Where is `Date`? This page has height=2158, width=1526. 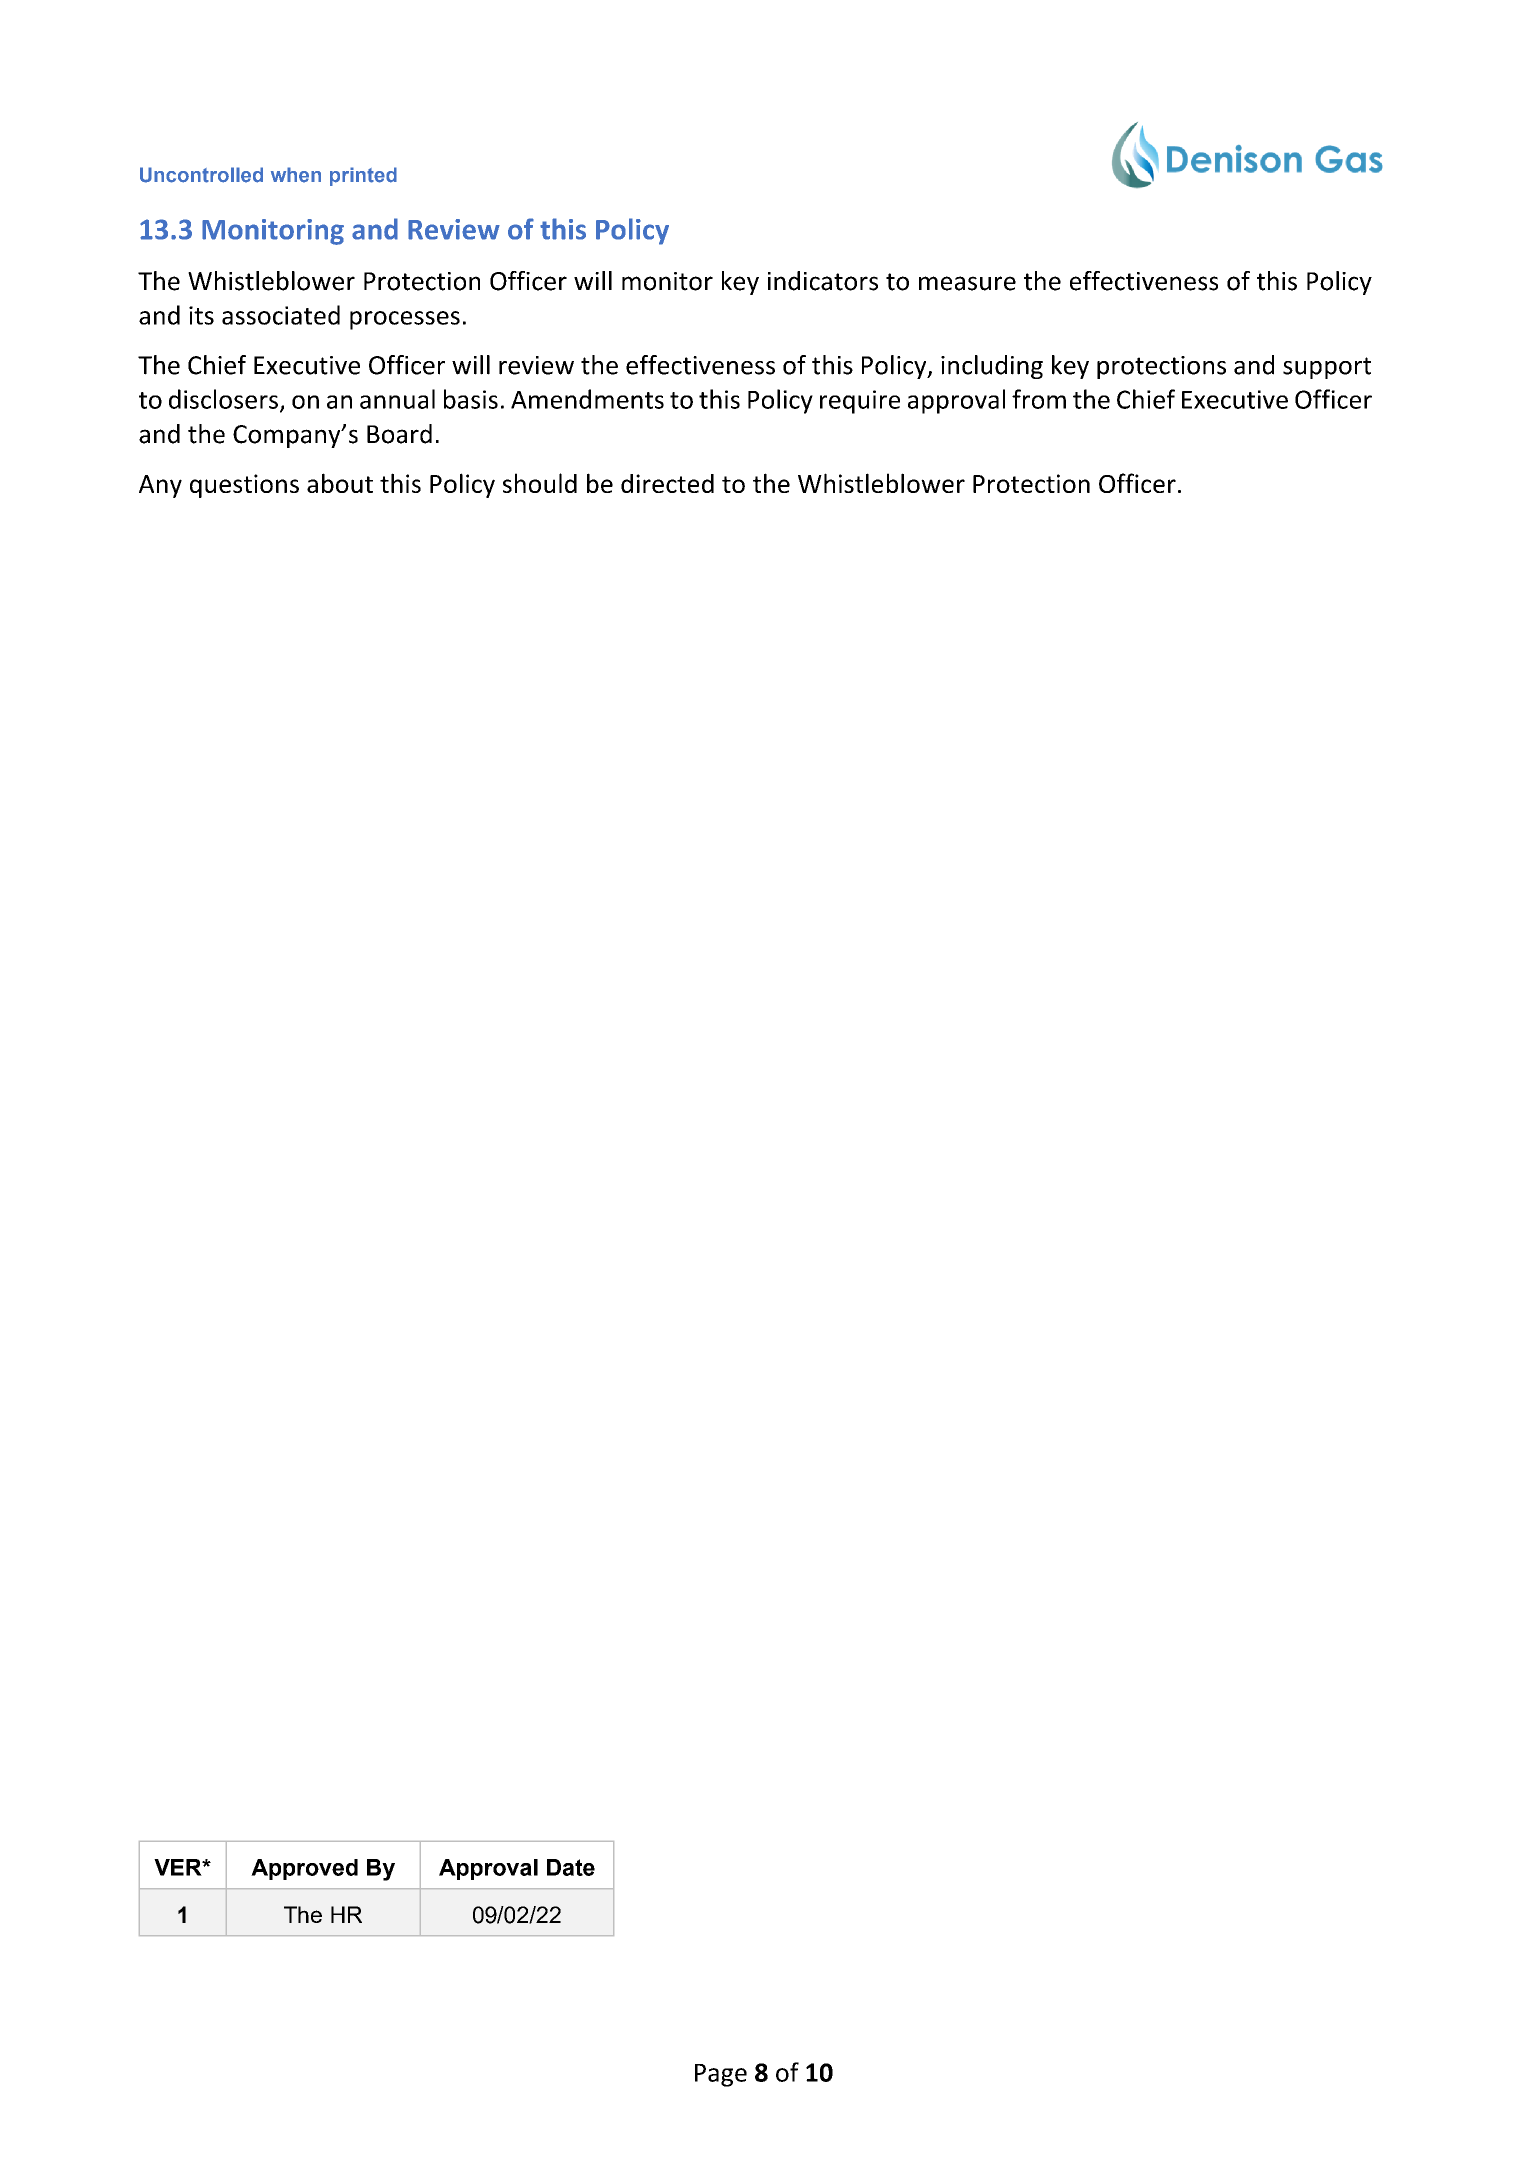 Date is located at coordinates (571, 1867).
